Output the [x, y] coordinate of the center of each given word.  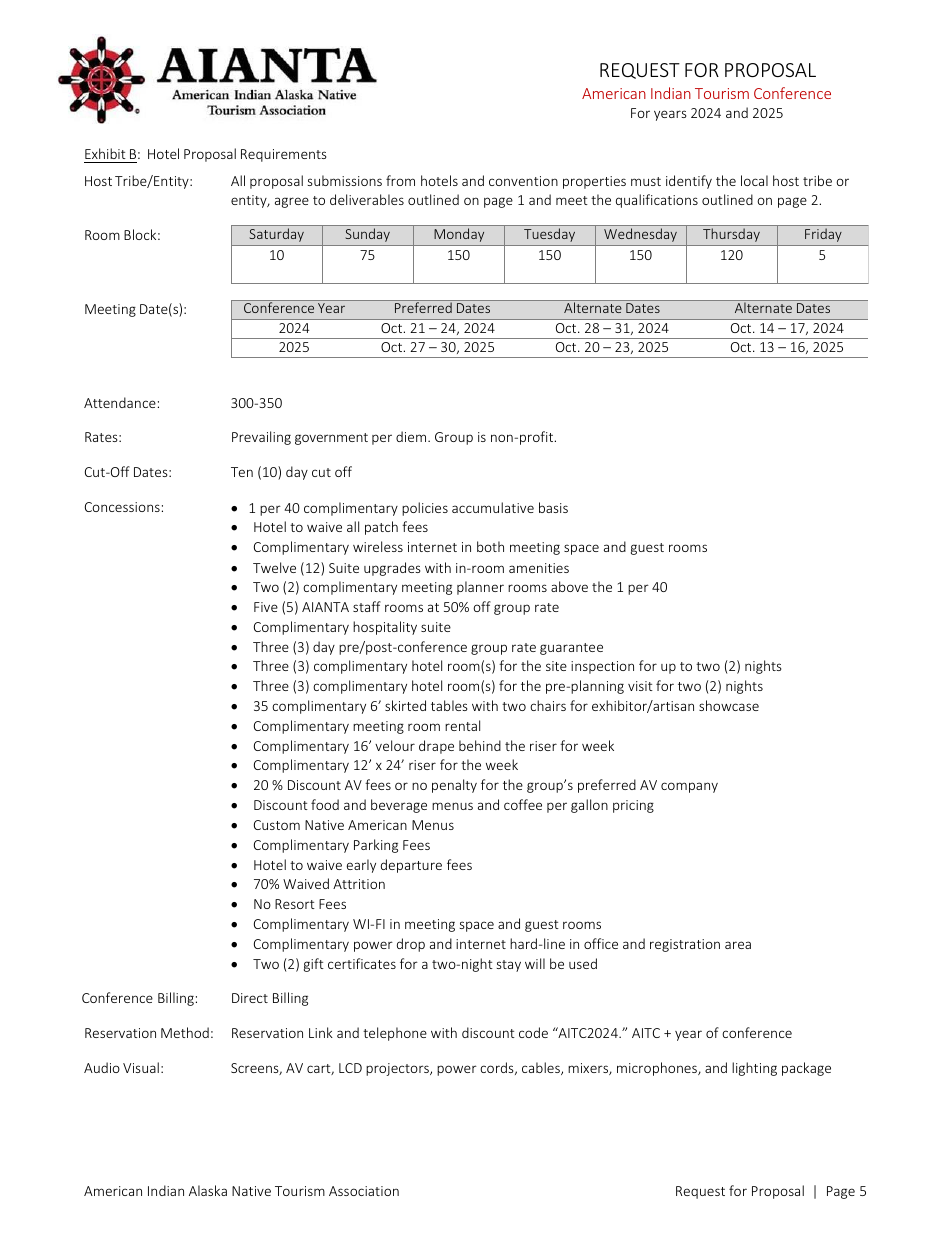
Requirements [284, 155]
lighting [754, 1069]
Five [266, 607]
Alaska [208, 1190]
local [754, 180]
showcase [729, 705]
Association [364, 1191]
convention [523, 181]
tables [449, 705]
